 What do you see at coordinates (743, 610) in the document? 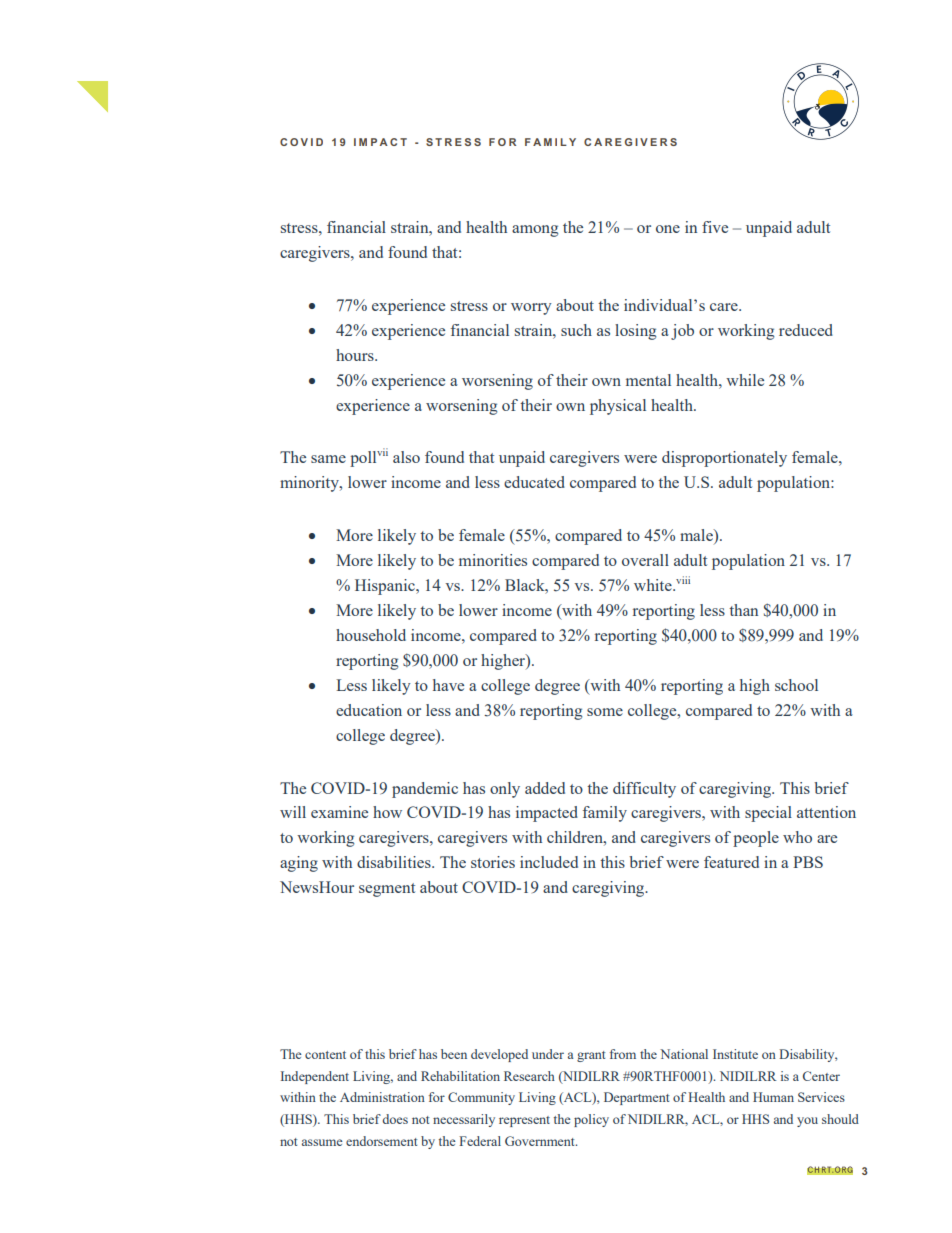
I see `than` at bounding box center [743, 610].
